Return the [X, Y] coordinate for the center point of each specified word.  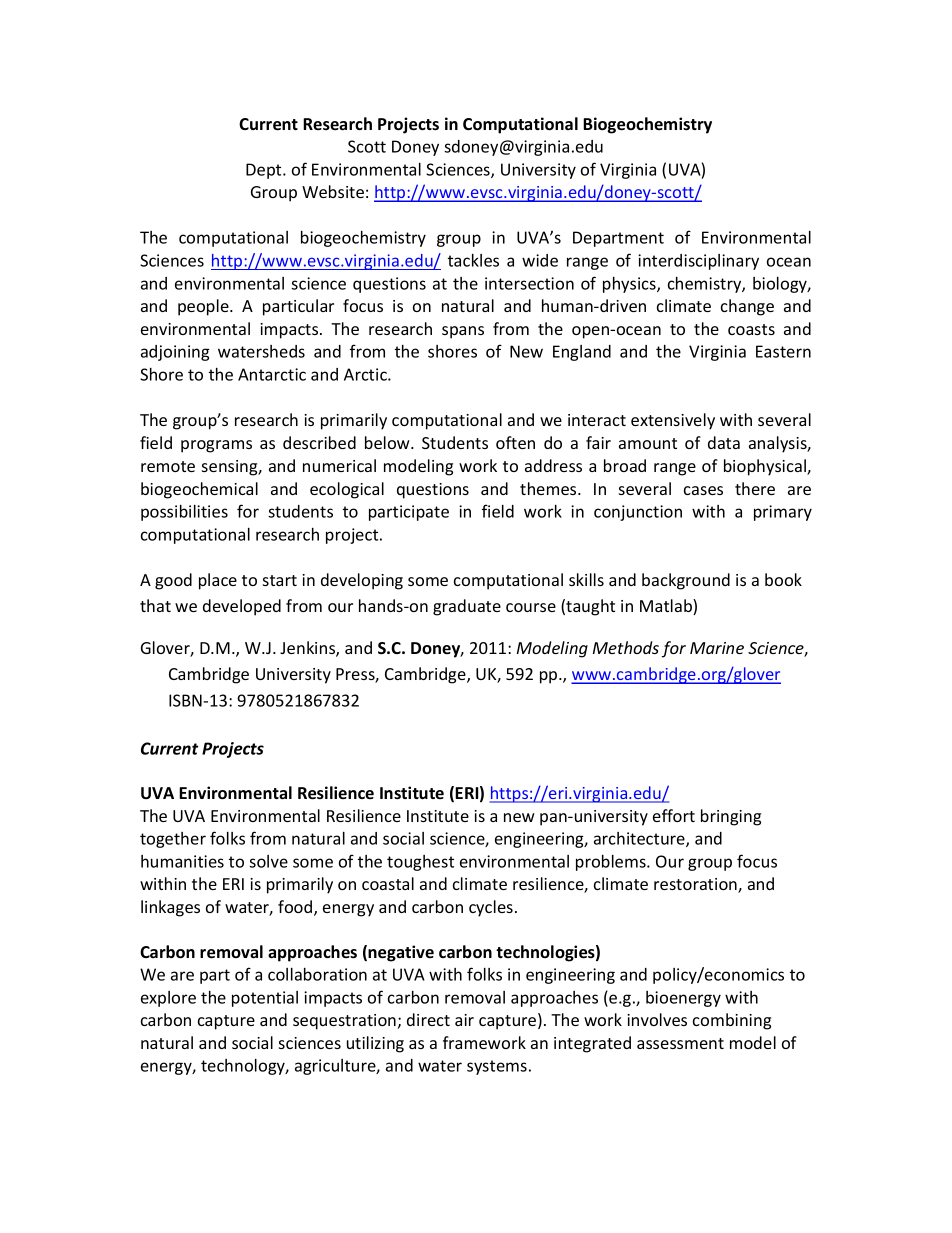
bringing [731, 817]
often [515, 442]
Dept [265, 171]
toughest [420, 863]
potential [265, 999]
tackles [473, 260]
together [173, 840]
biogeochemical [199, 490]
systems [497, 1067]
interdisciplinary [698, 262]
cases [703, 490]
